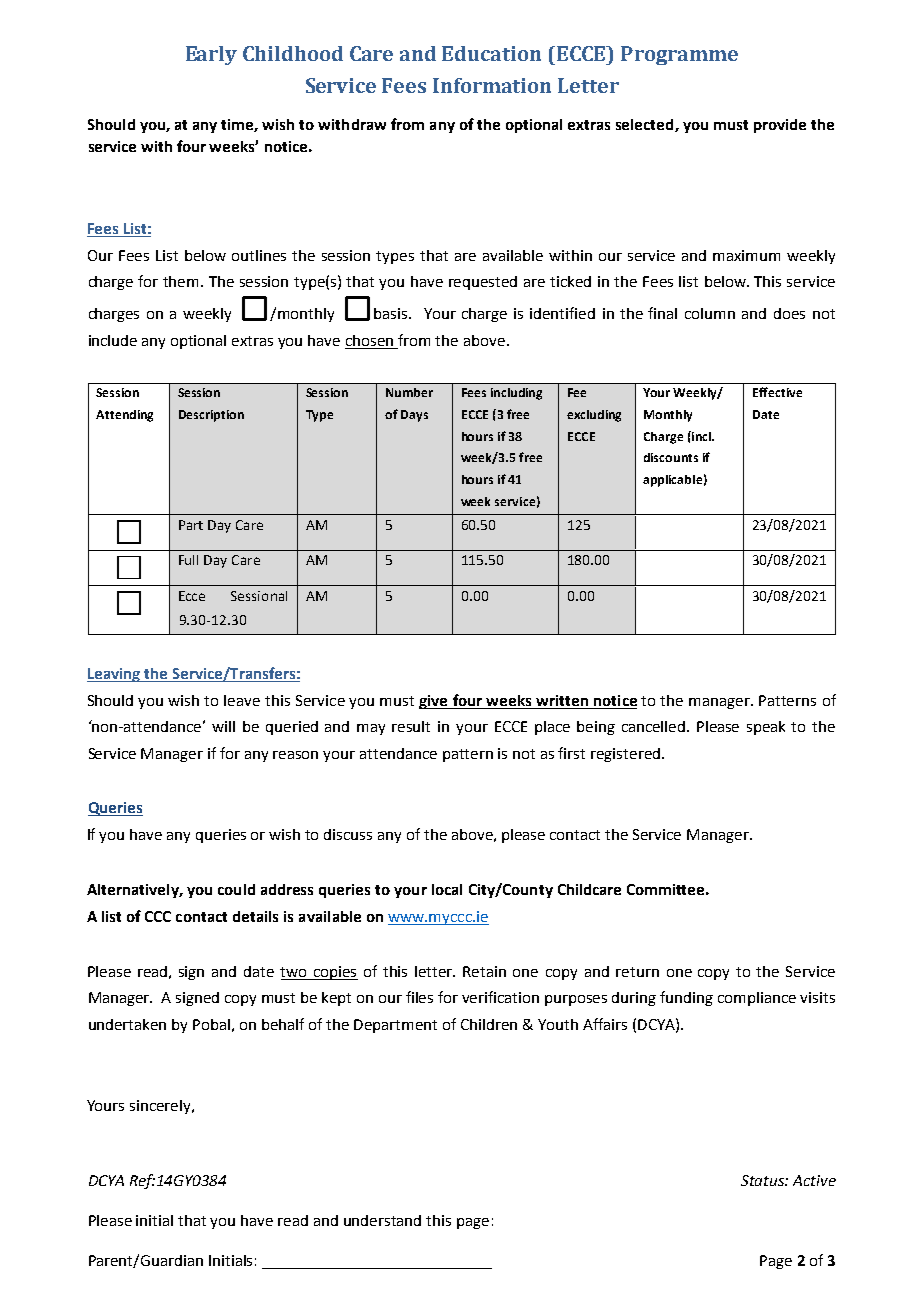  What do you see at coordinates (211, 55) in the page?
I see `Early` at bounding box center [211, 55].
